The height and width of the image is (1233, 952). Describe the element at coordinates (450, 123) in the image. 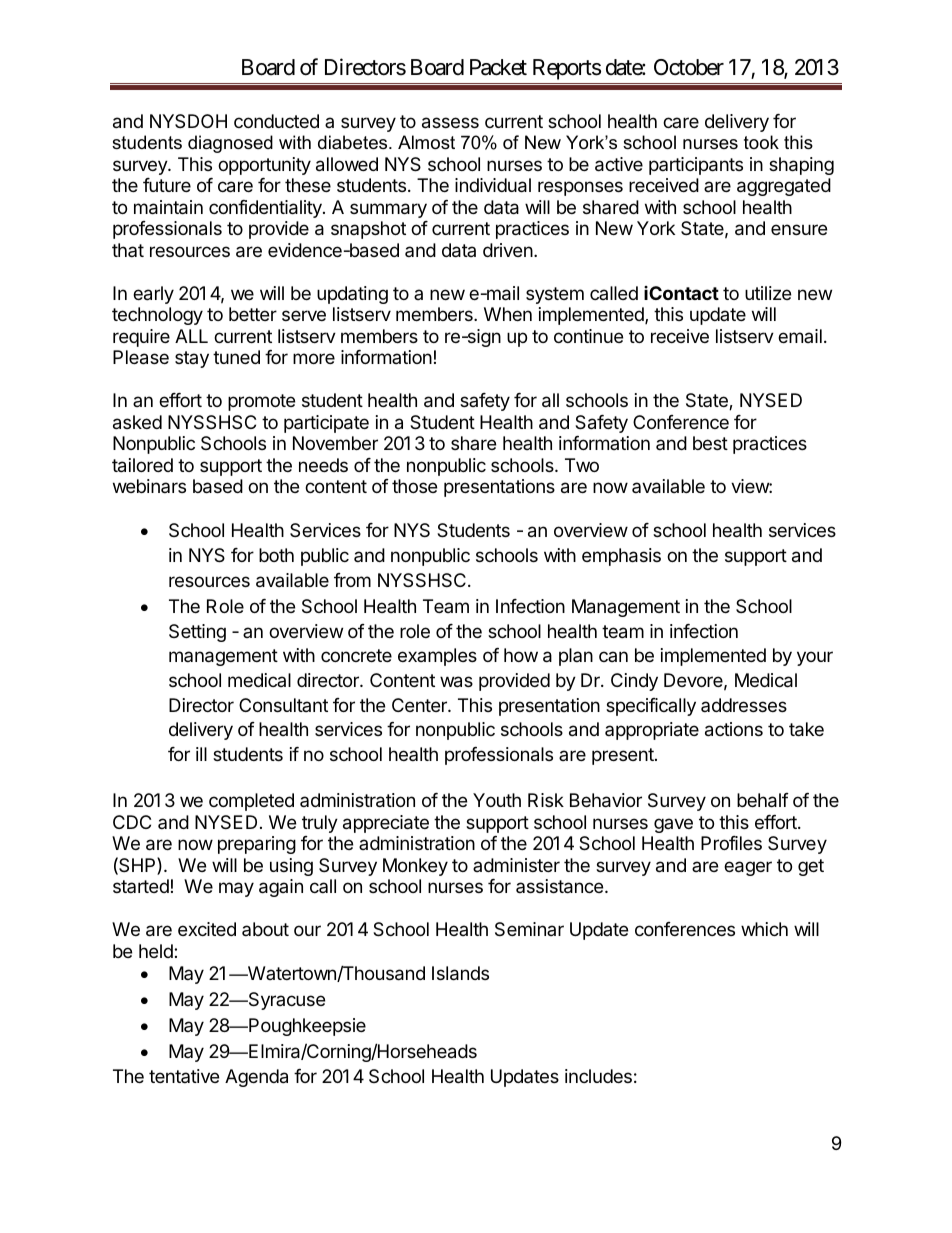

I see `assess` at that location.
